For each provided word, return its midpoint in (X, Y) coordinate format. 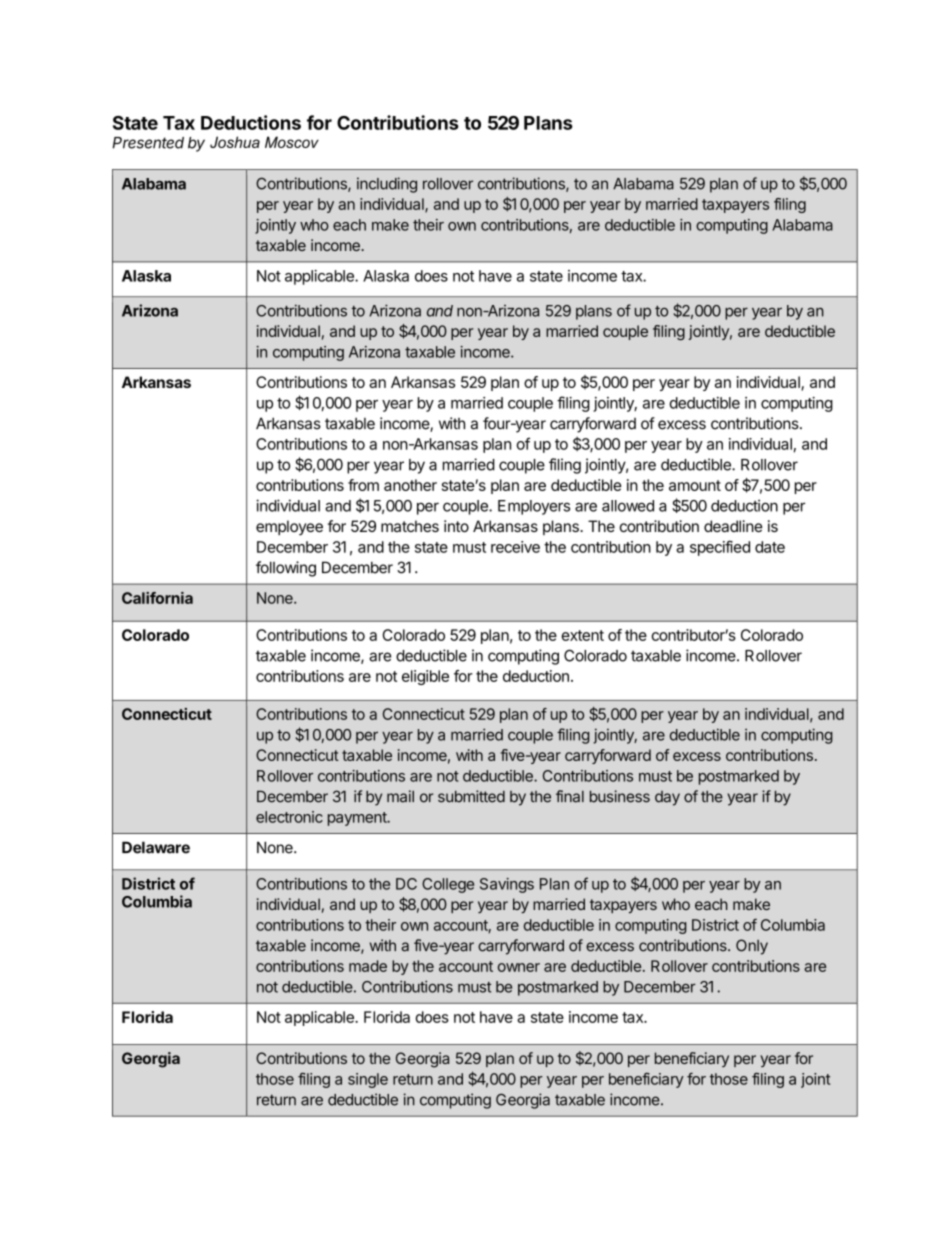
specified (720, 548)
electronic (289, 817)
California (157, 598)
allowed (628, 506)
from (363, 485)
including (387, 185)
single (368, 1080)
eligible (425, 677)
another (410, 485)
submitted (471, 796)
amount (695, 485)
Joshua (235, 142)
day (667, 798)
